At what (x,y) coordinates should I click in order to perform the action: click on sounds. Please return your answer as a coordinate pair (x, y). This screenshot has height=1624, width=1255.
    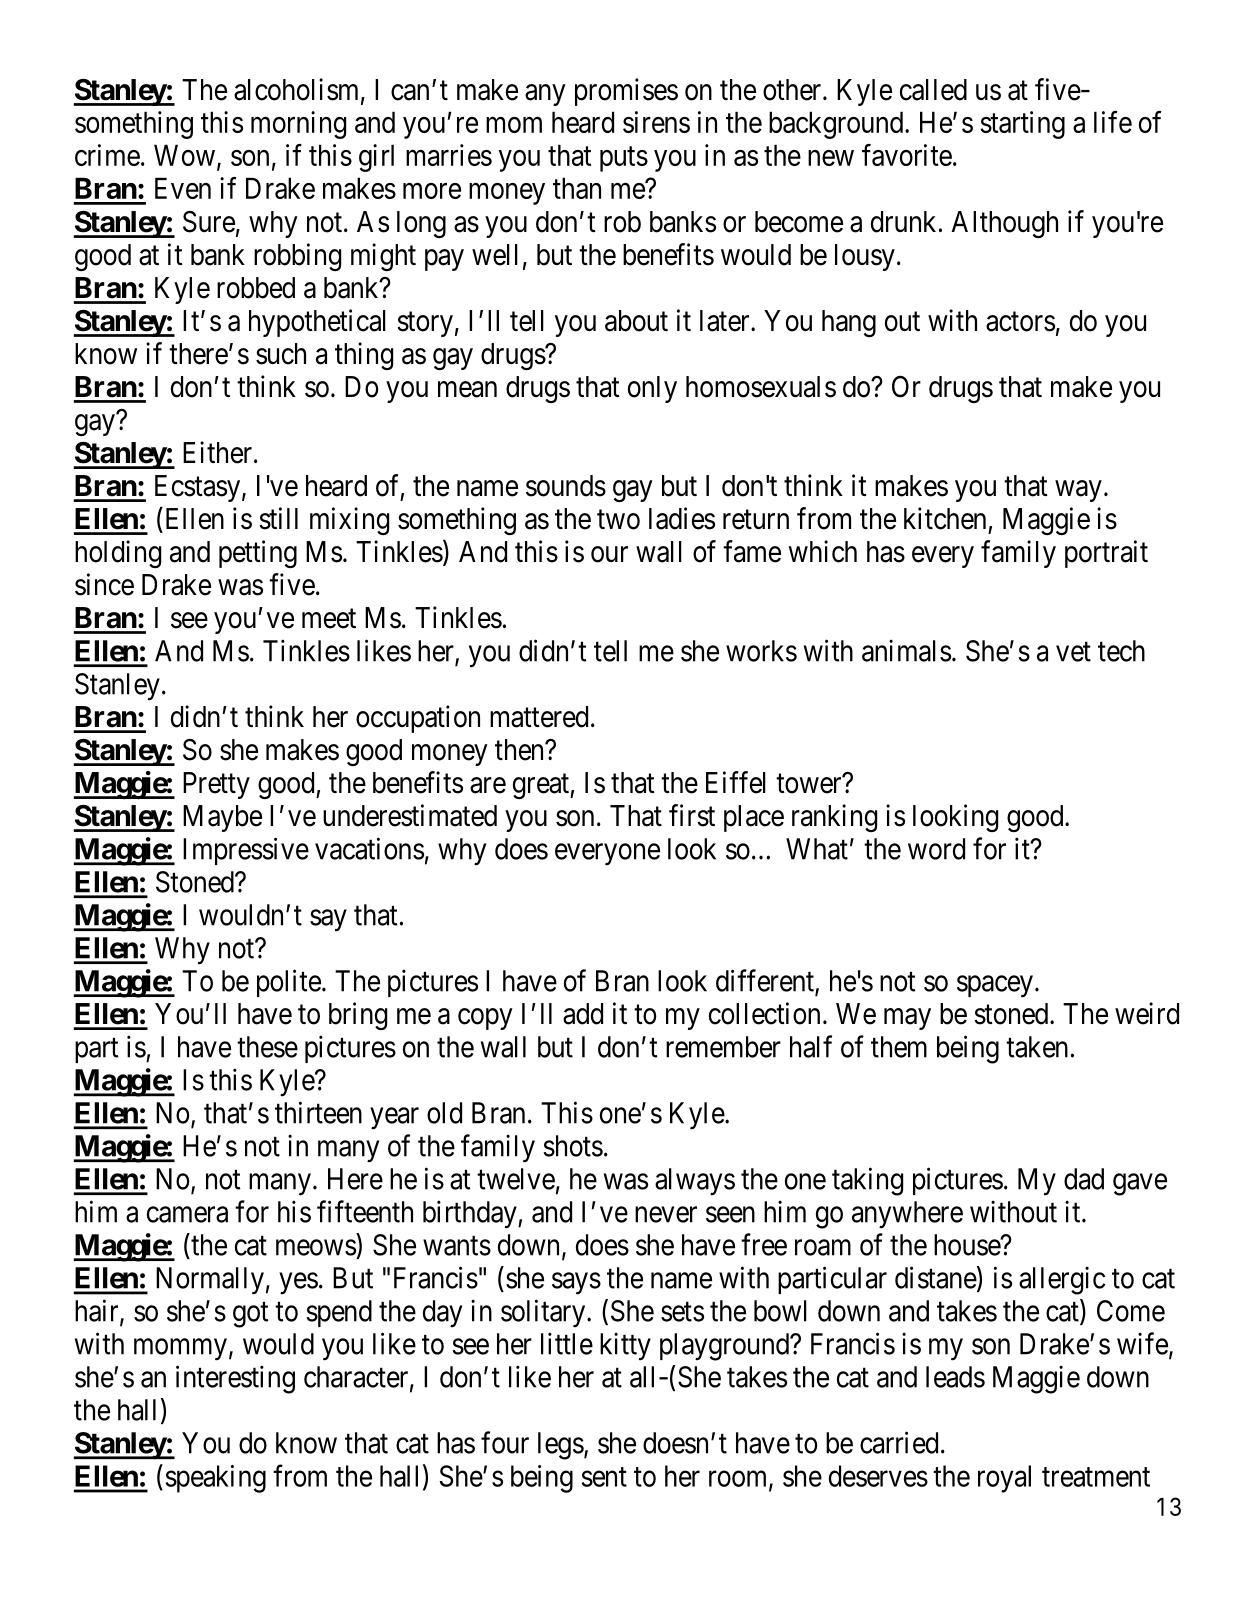
    Looking at the image, I should click on (566, 486).
